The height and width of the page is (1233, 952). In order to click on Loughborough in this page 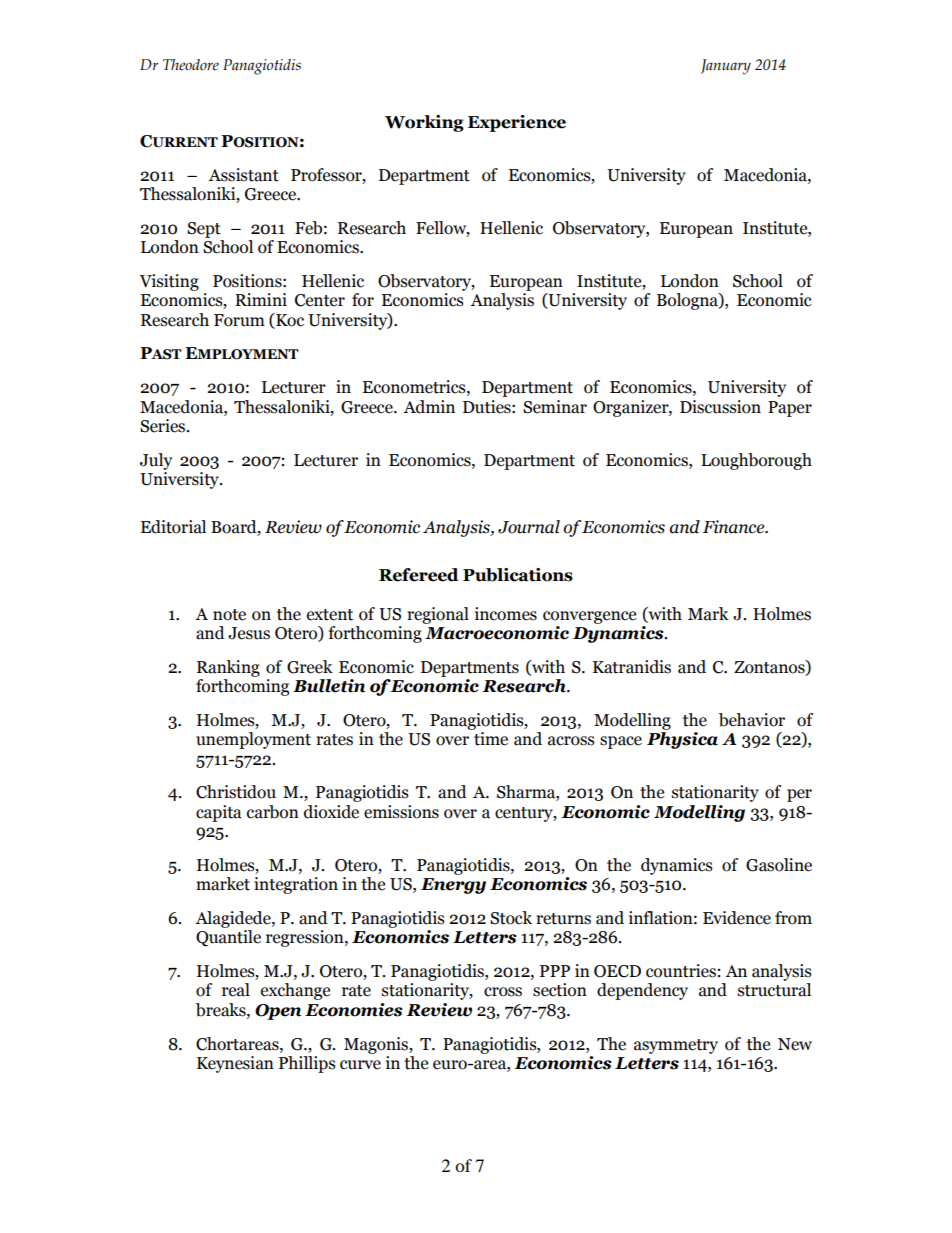, I will do `click(756, 461)`.
